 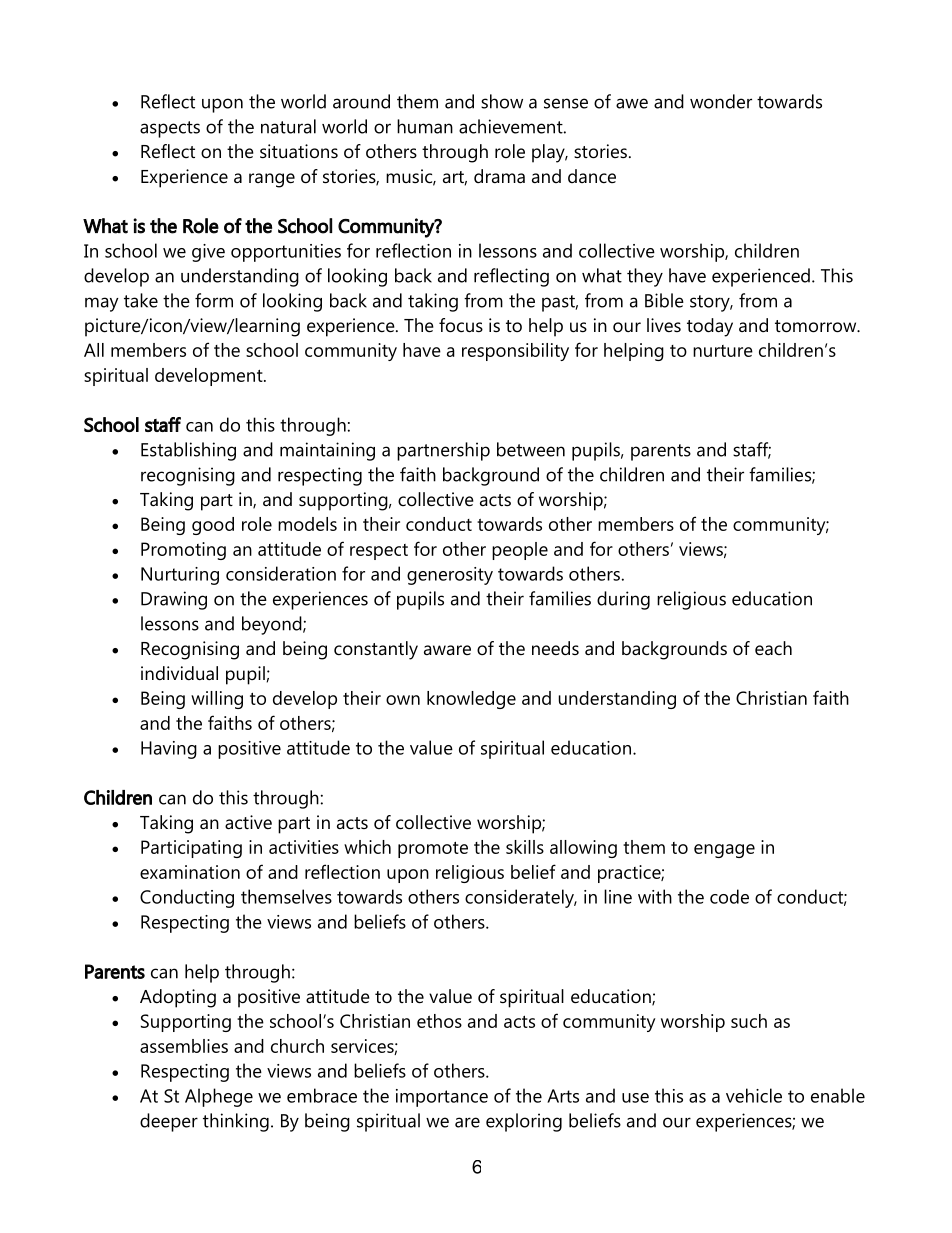 I want to click on each, so click(x=773, y=648).
